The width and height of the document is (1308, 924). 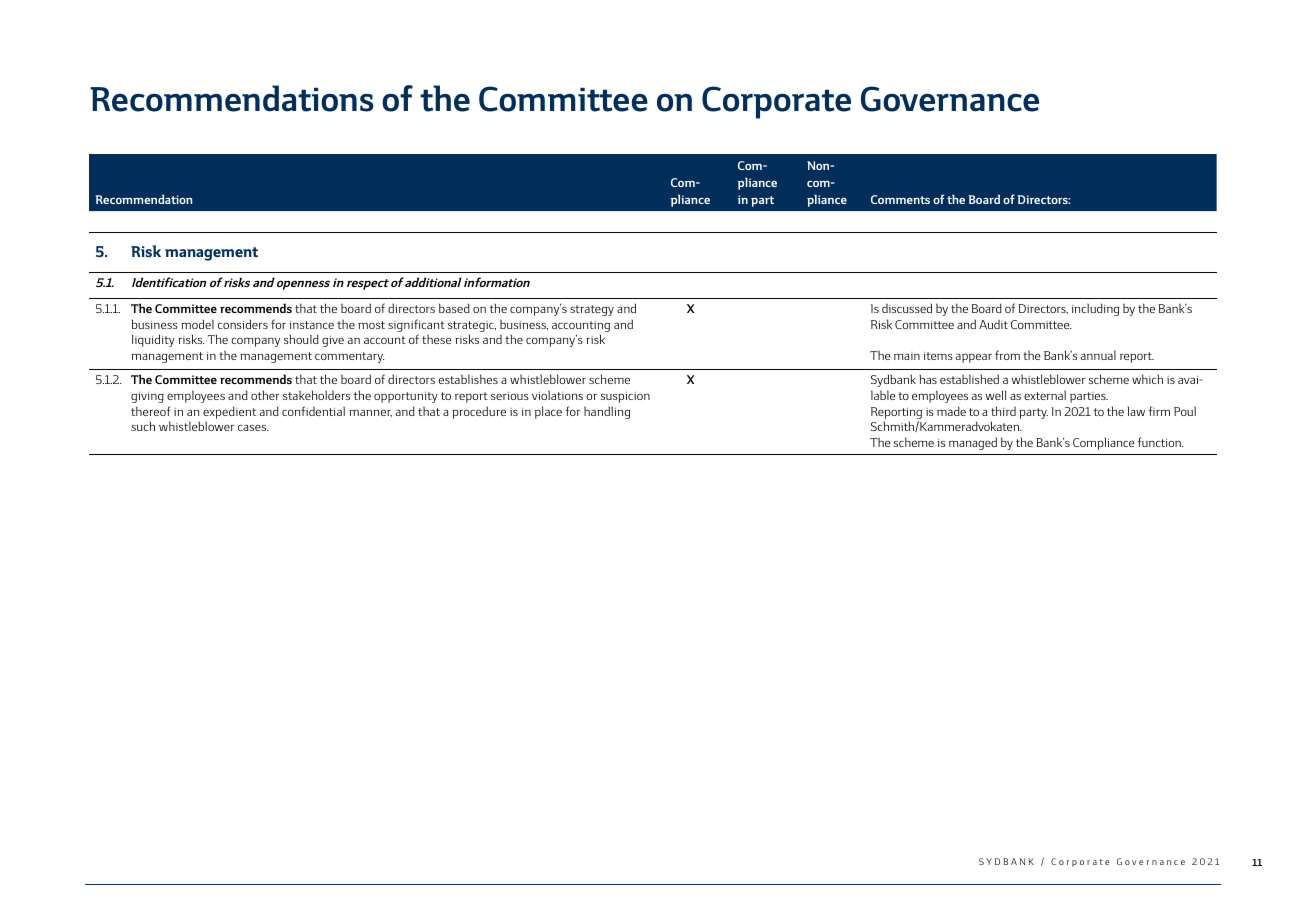 What do you see at coordinates (1096, 309) in the document?
I see `including` at bounding box center [1096, 309].
